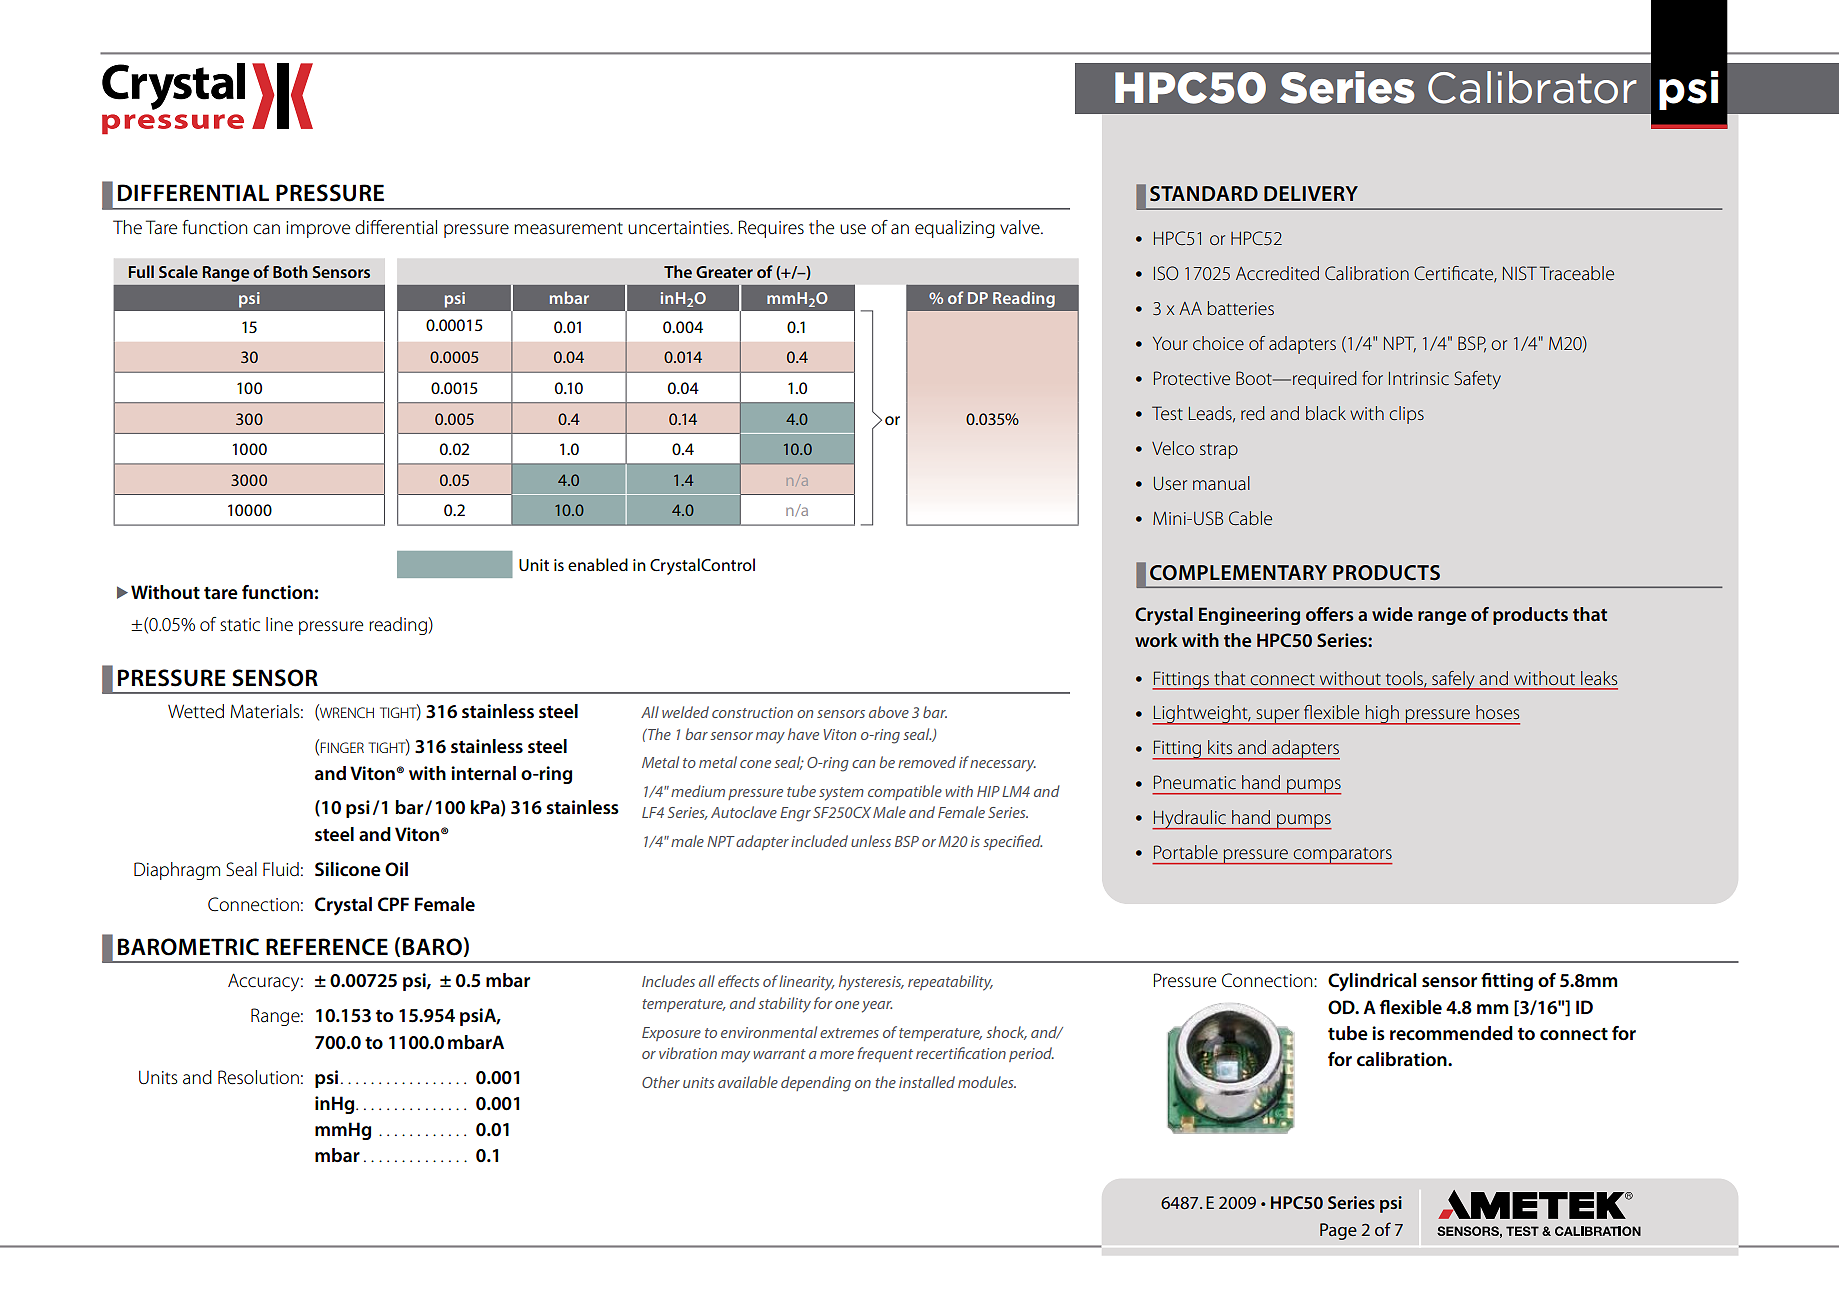 This screenshot has height=1300, width=1839. I want to click on Calibrator, so click(1532, 87).
